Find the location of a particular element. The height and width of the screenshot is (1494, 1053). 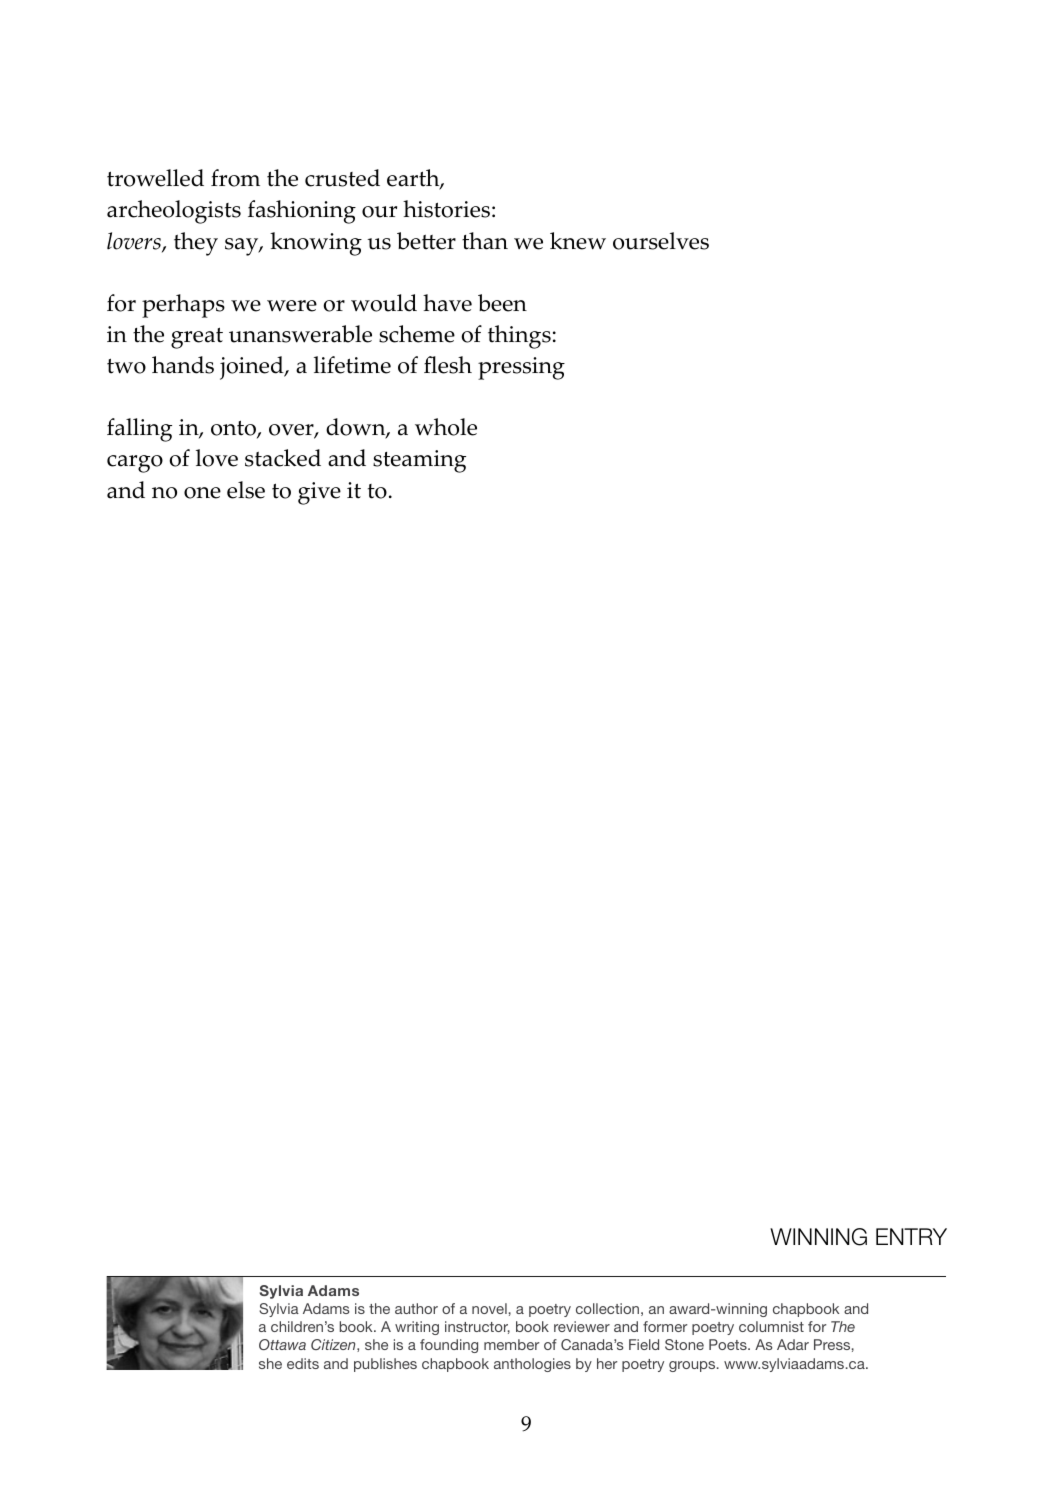

archeologists is located at coordinates (174, 212).
